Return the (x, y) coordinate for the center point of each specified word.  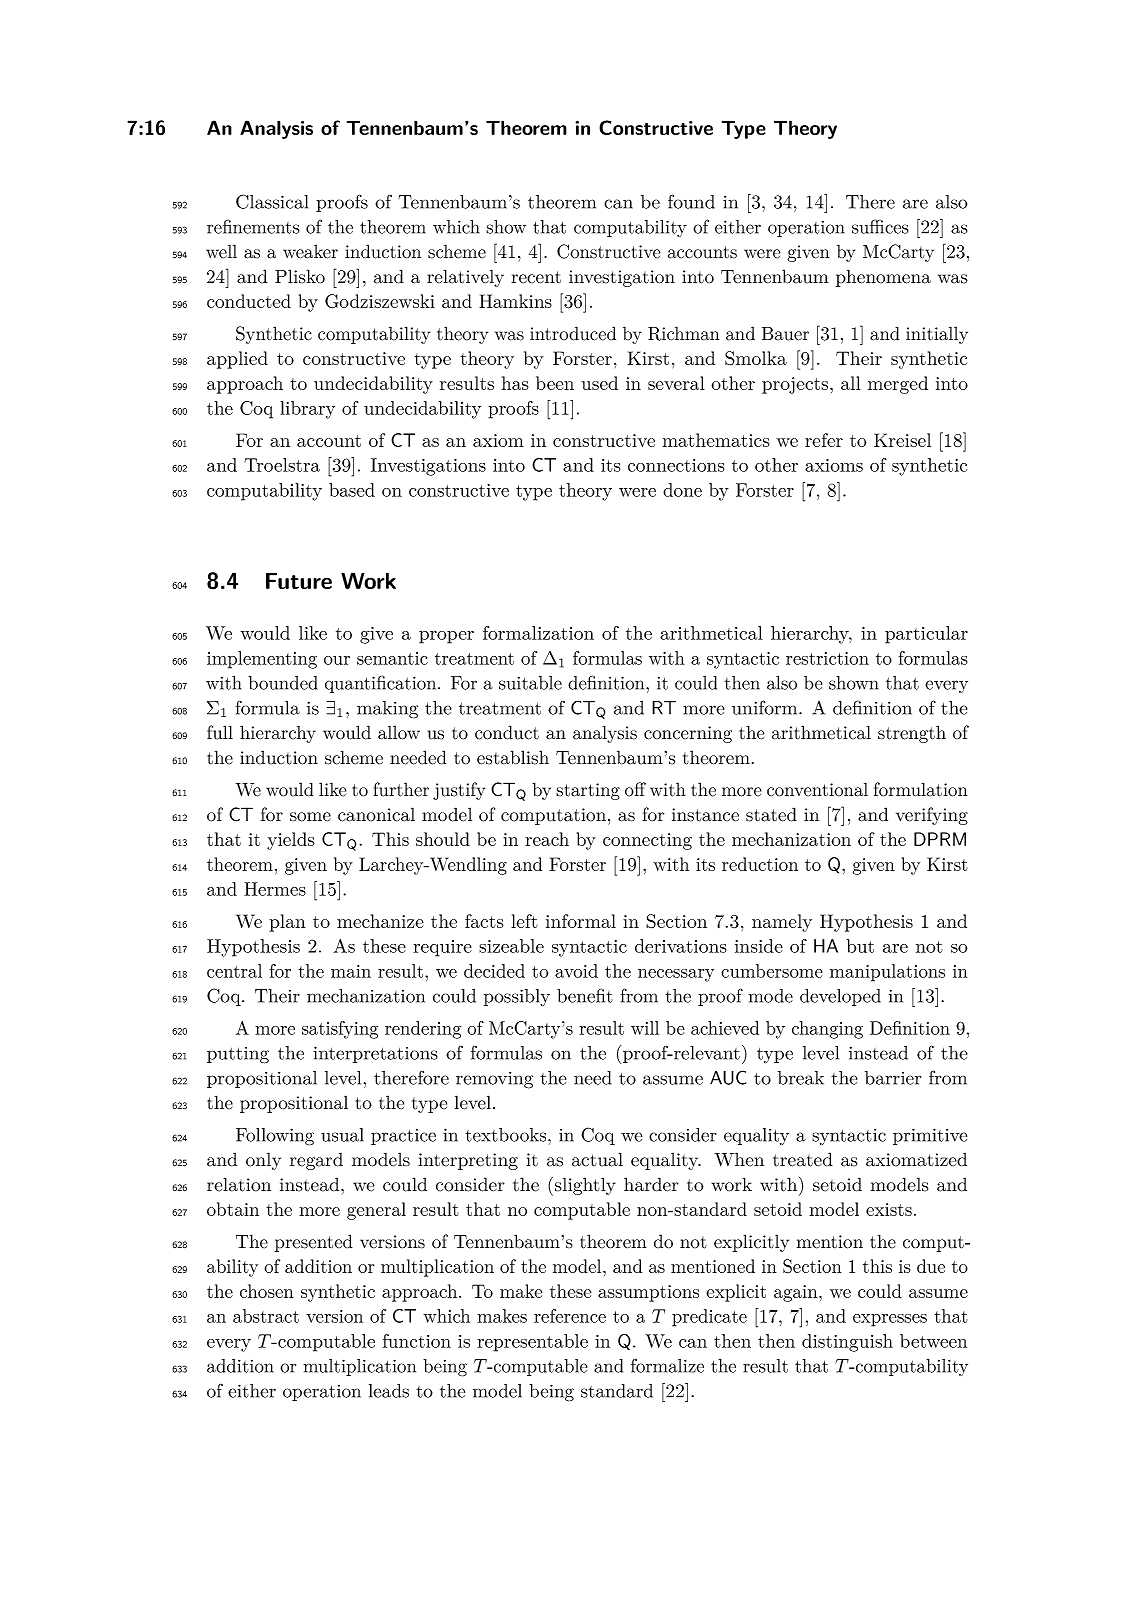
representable (532, 1343)
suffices (880, 226)
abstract (266, 1316)
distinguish (847, 1343)
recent (536, 277)
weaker (310, 251)
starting (588, 791)
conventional (817, 789)
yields (290, 841)
